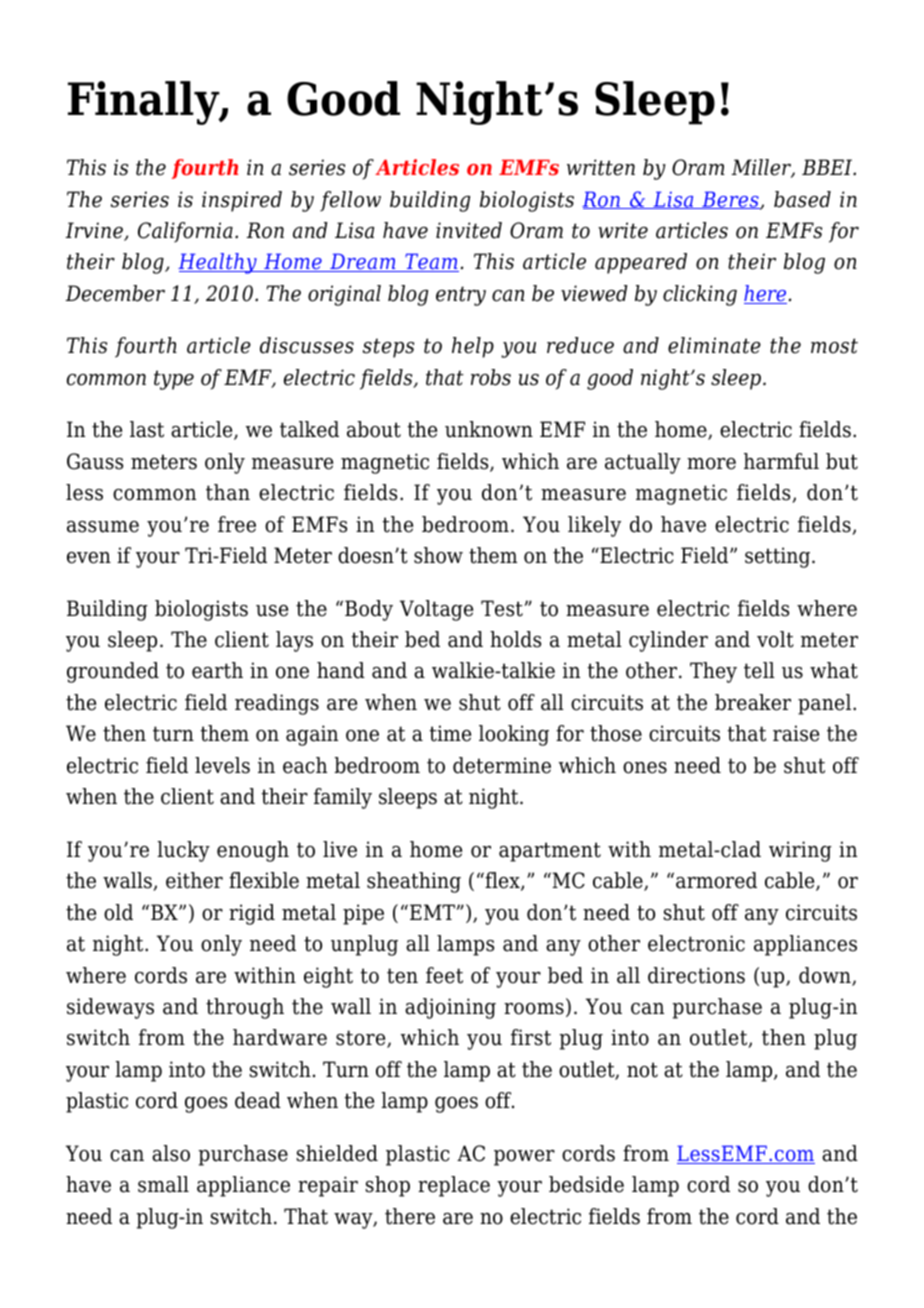 The image size is (924, 1308). What do you see at coordinates (802, 199) in the document?
I see `based` at bounding box center [802, 199].
